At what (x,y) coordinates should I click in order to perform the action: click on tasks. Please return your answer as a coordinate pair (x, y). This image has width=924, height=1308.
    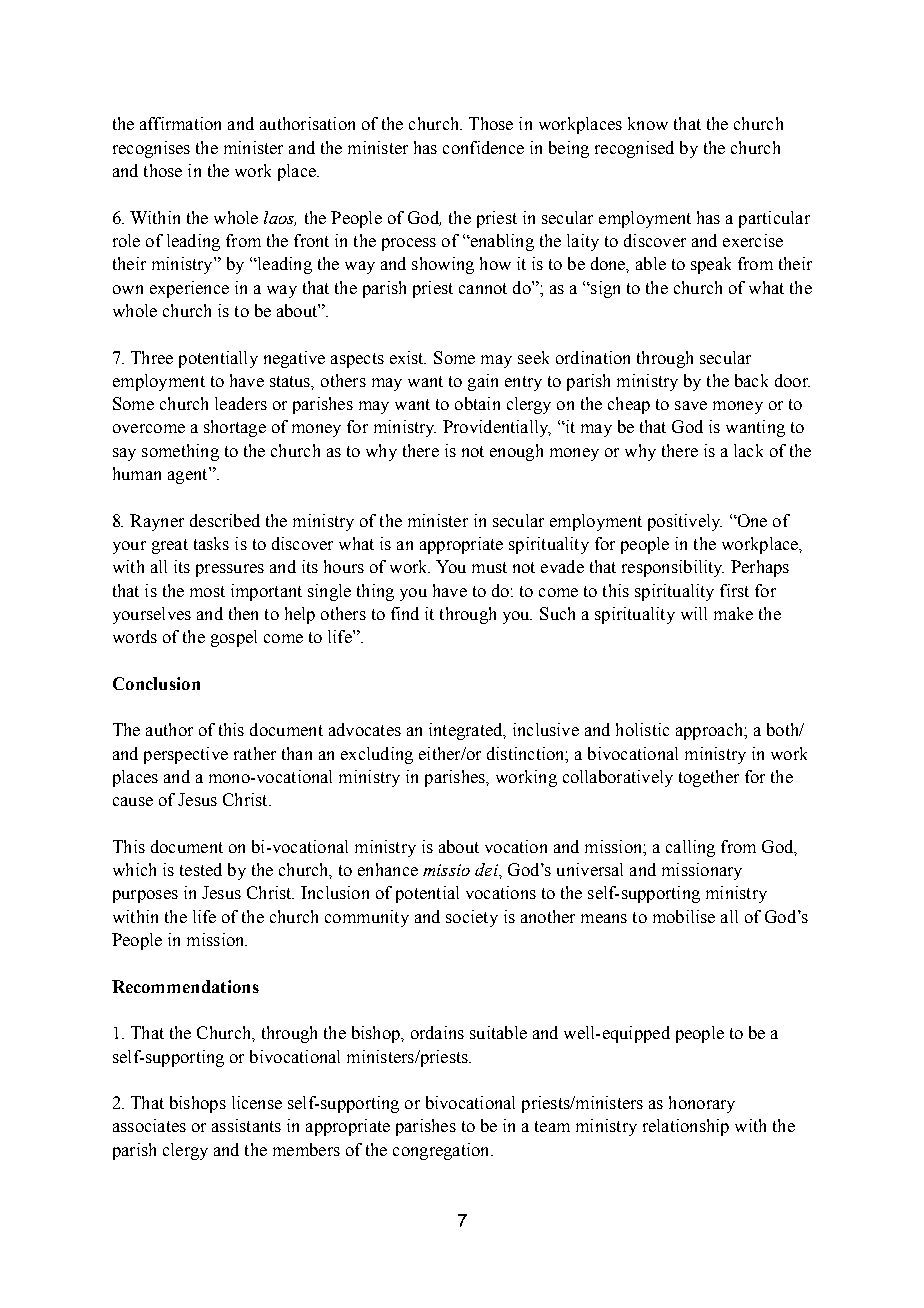
    Looking at the image, I should click on (211, 543).
